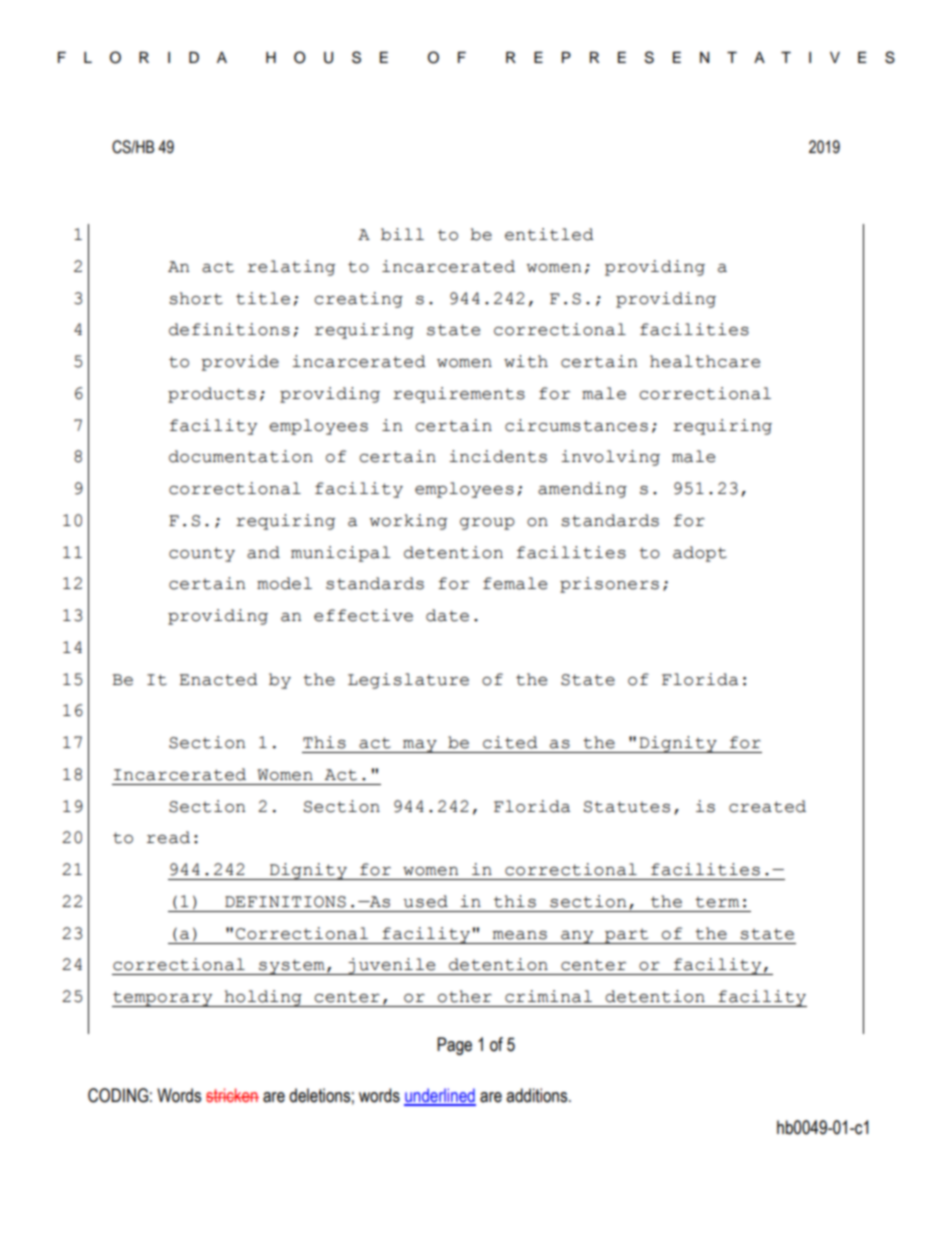  I want to click on stricken, so click(232, 1095).
